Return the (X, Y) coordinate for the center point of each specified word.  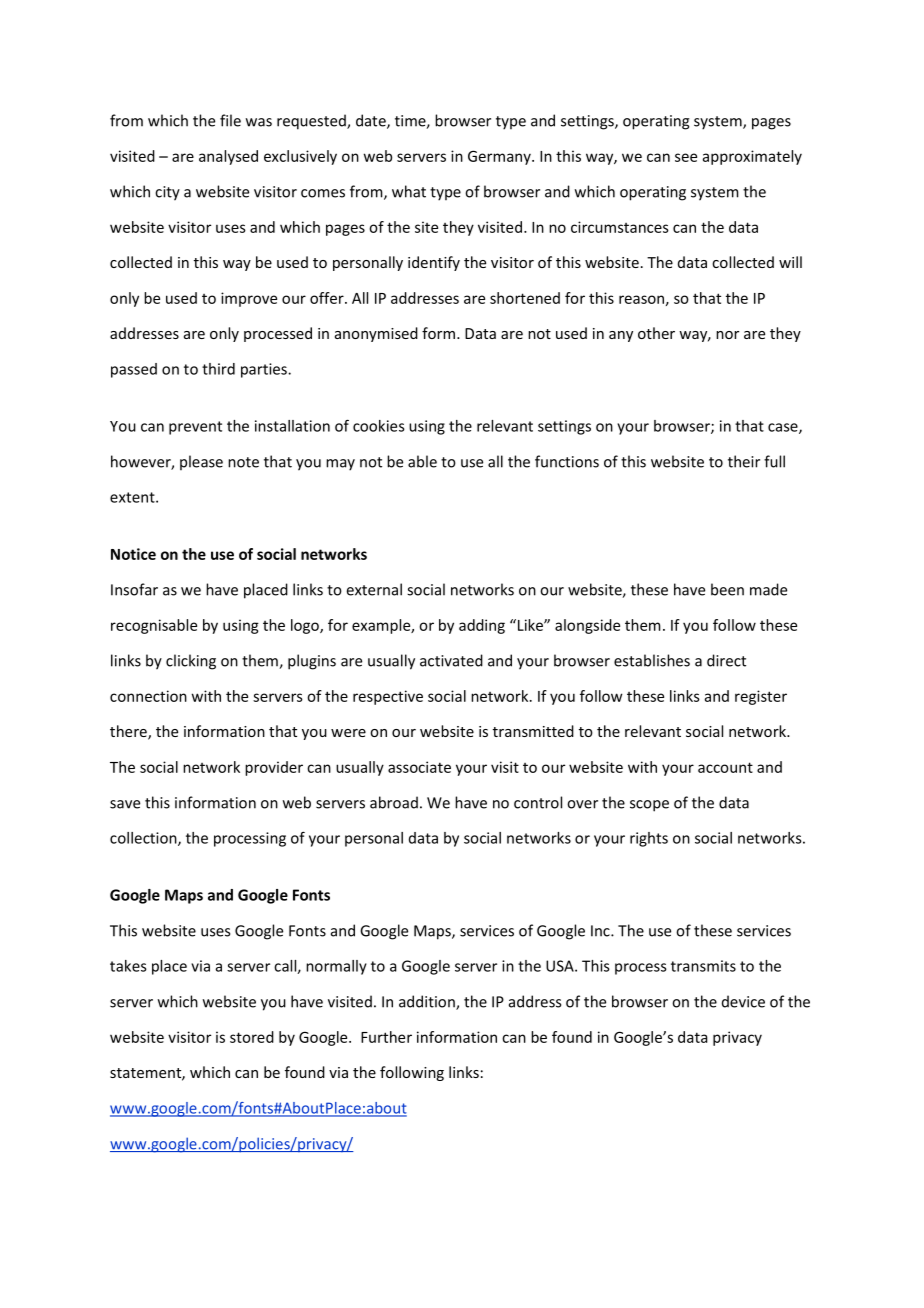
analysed (228, 157)
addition (428, 1002)
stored (252, 1037)
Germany (500, 157)
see (686, 157)
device (743, 1001)
